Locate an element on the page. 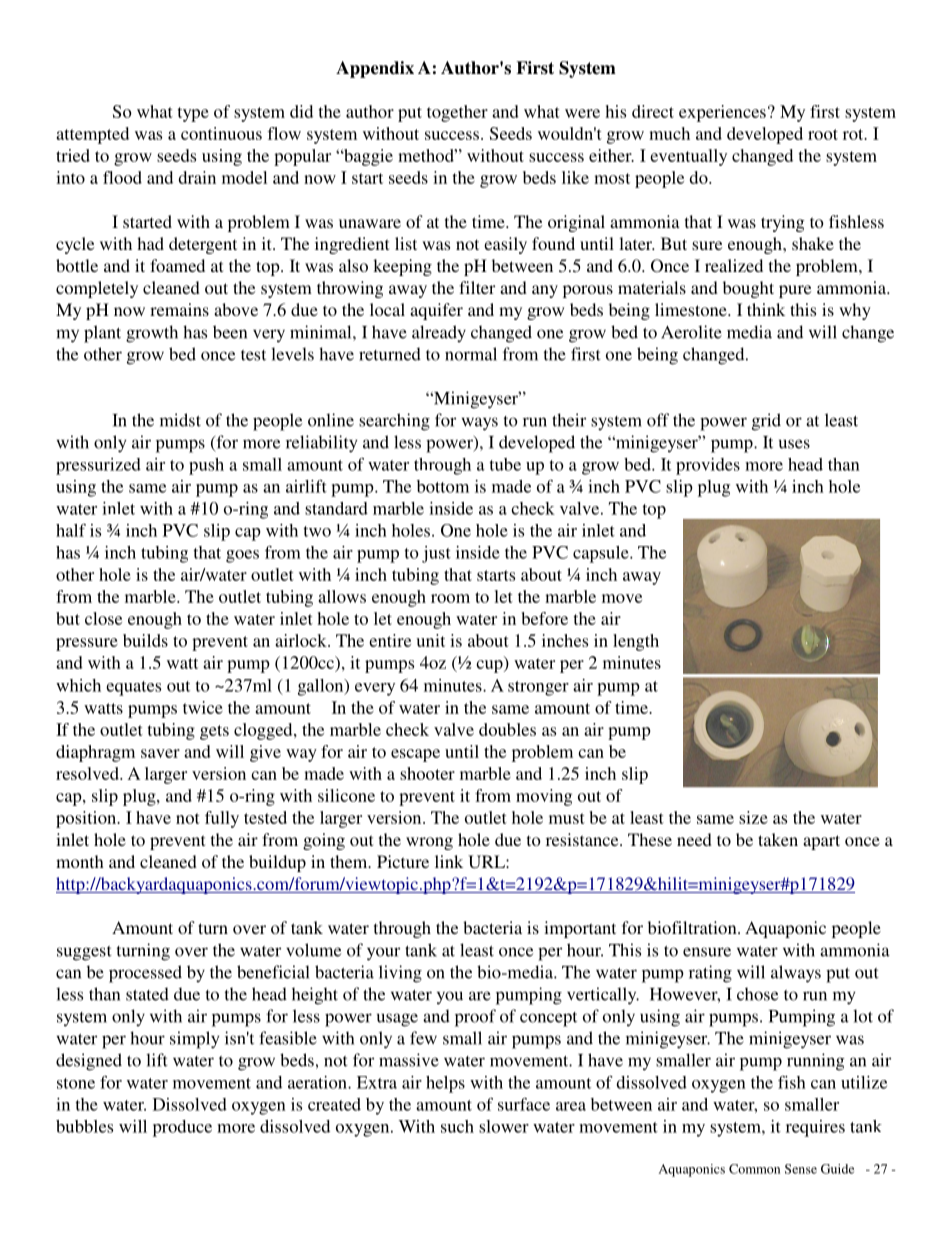 The image size is (952, 1233). experiences is located at coordinates (722, 113).
